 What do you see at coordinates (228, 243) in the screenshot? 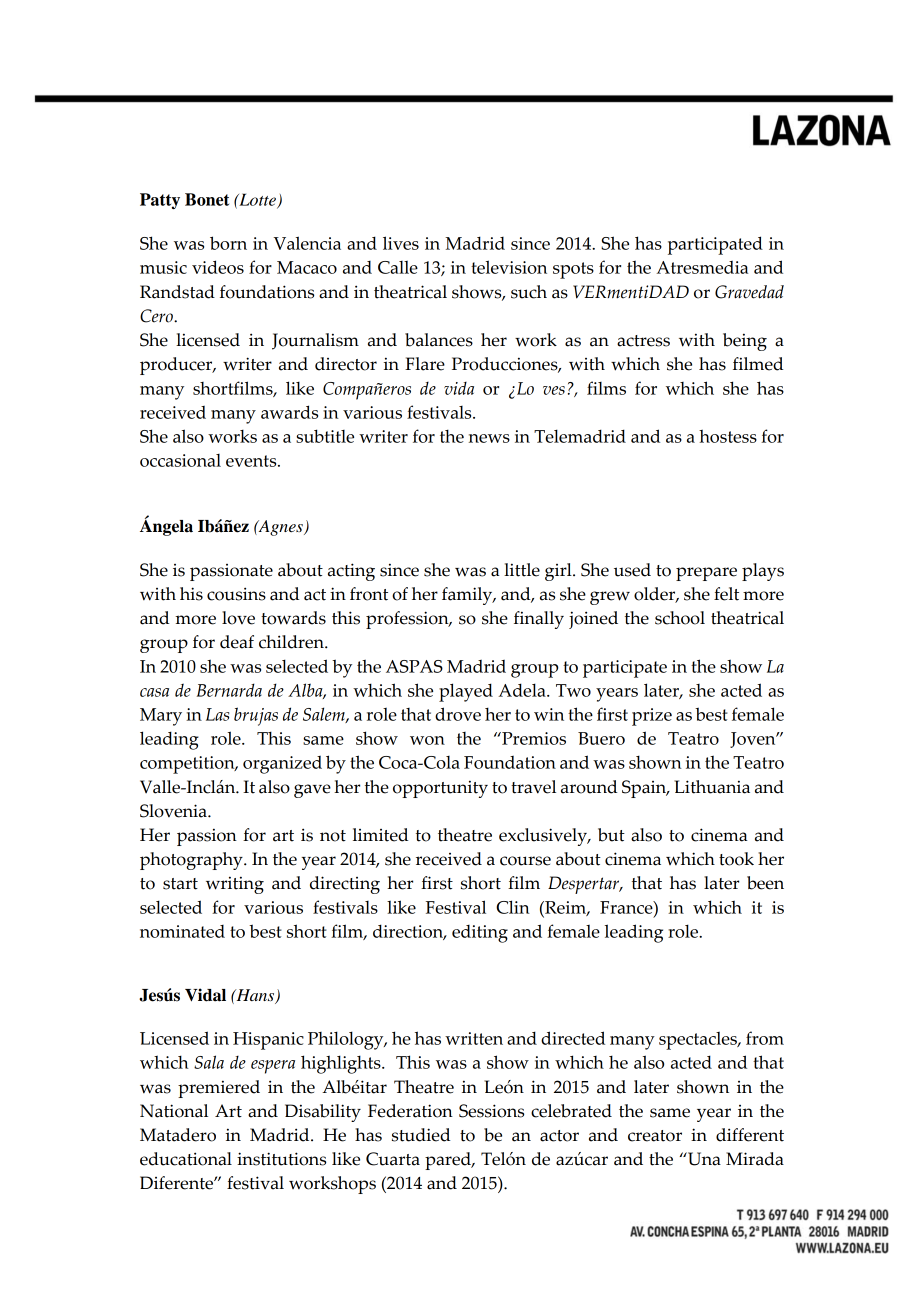
I see `born` at bounding box center [228, 243].
